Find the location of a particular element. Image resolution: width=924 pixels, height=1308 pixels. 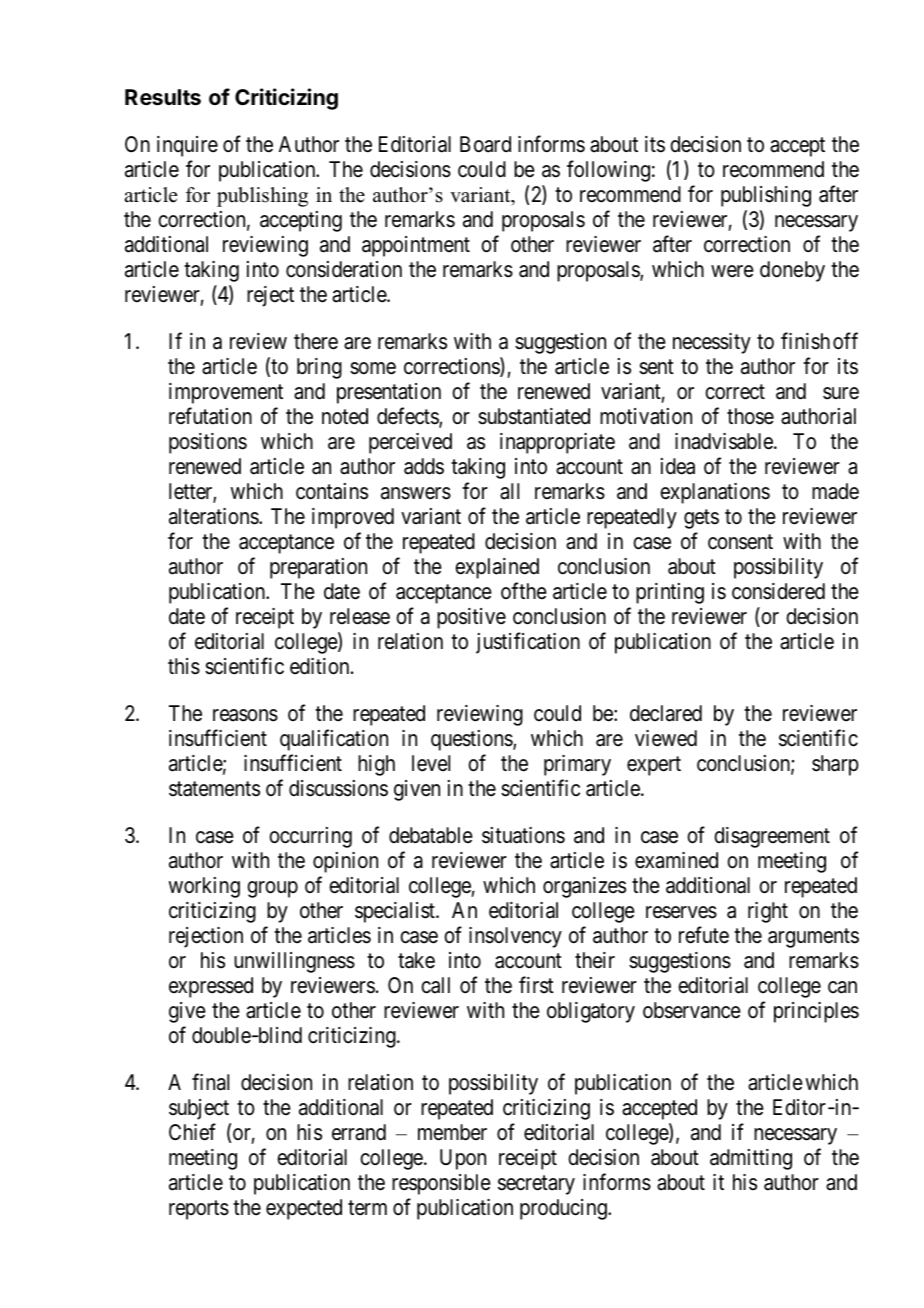

reports is located at coordinates (199, 1210).
